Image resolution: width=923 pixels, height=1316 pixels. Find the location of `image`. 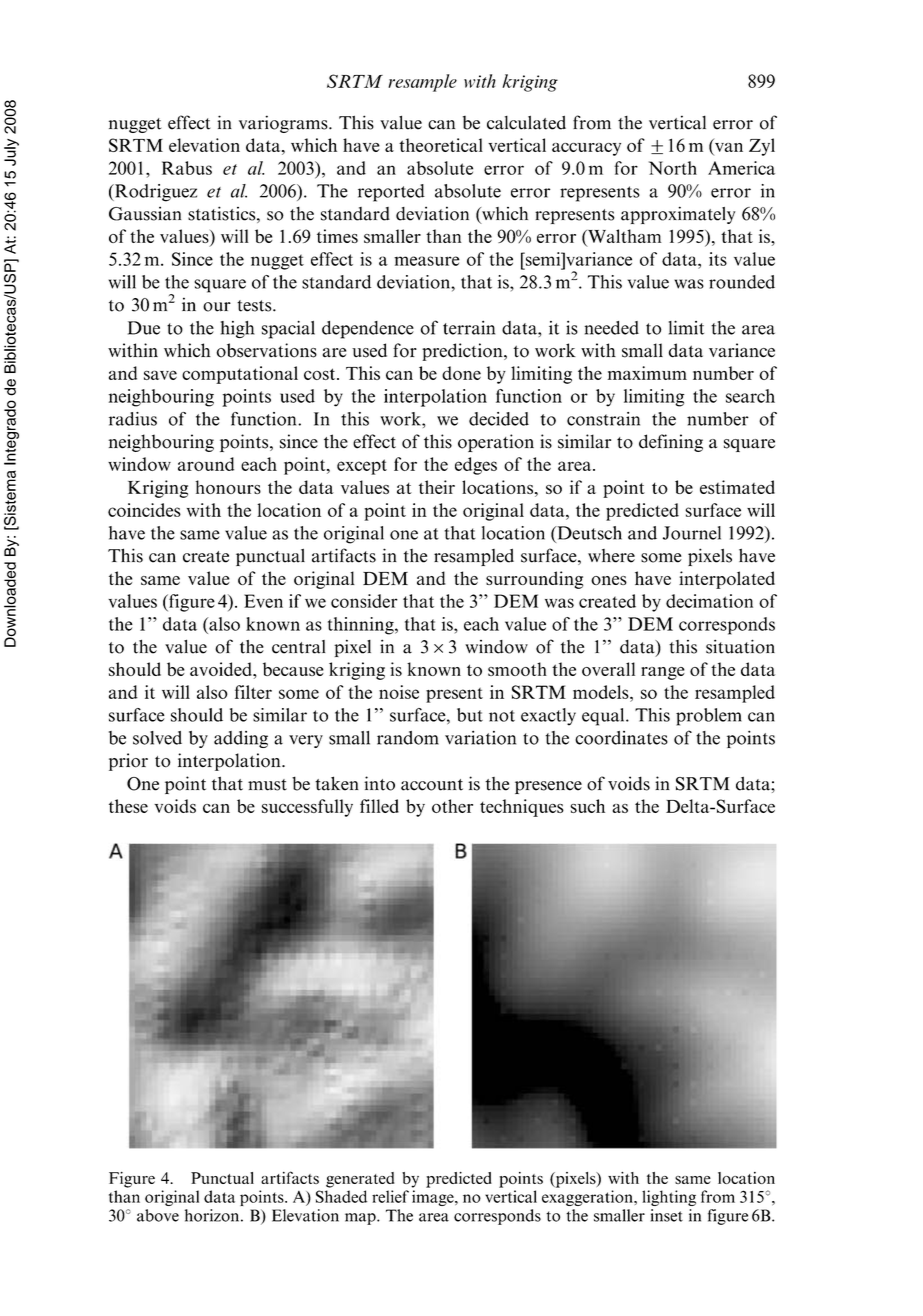

image is located at coordinates (434, 1198).
